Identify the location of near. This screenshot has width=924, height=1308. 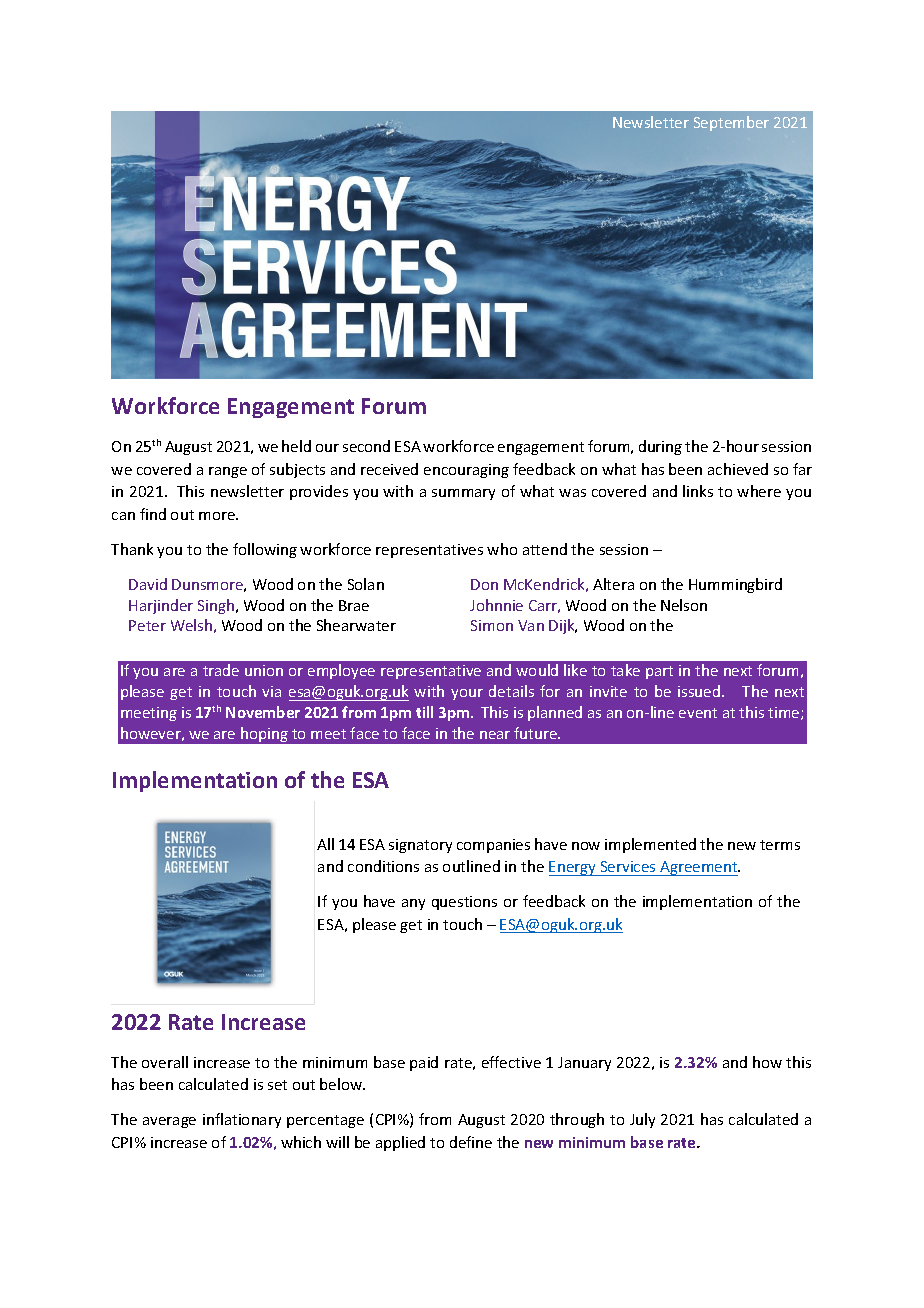
(495, 735).
